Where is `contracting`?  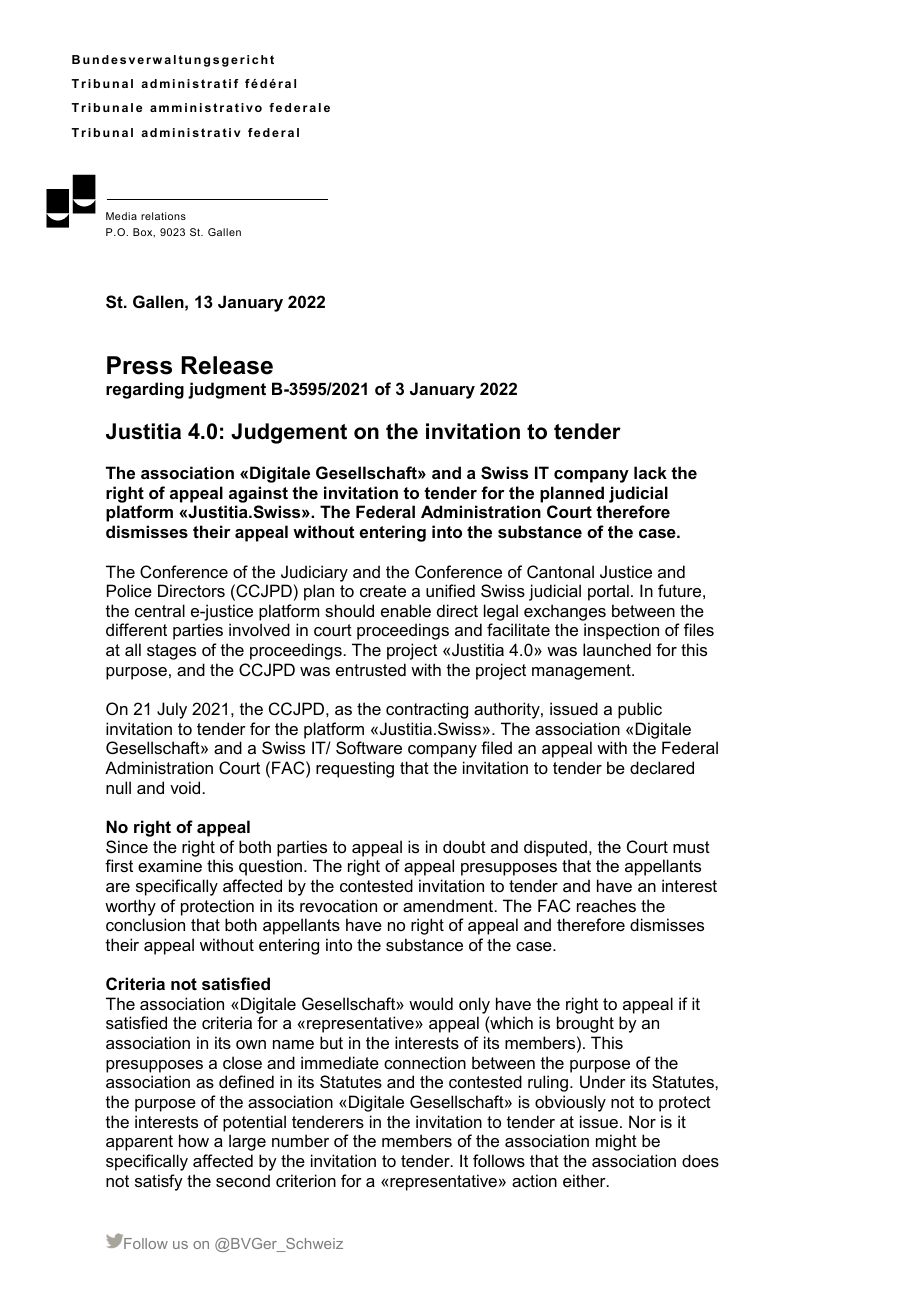 contracting is located at coordinates (427, 710).
